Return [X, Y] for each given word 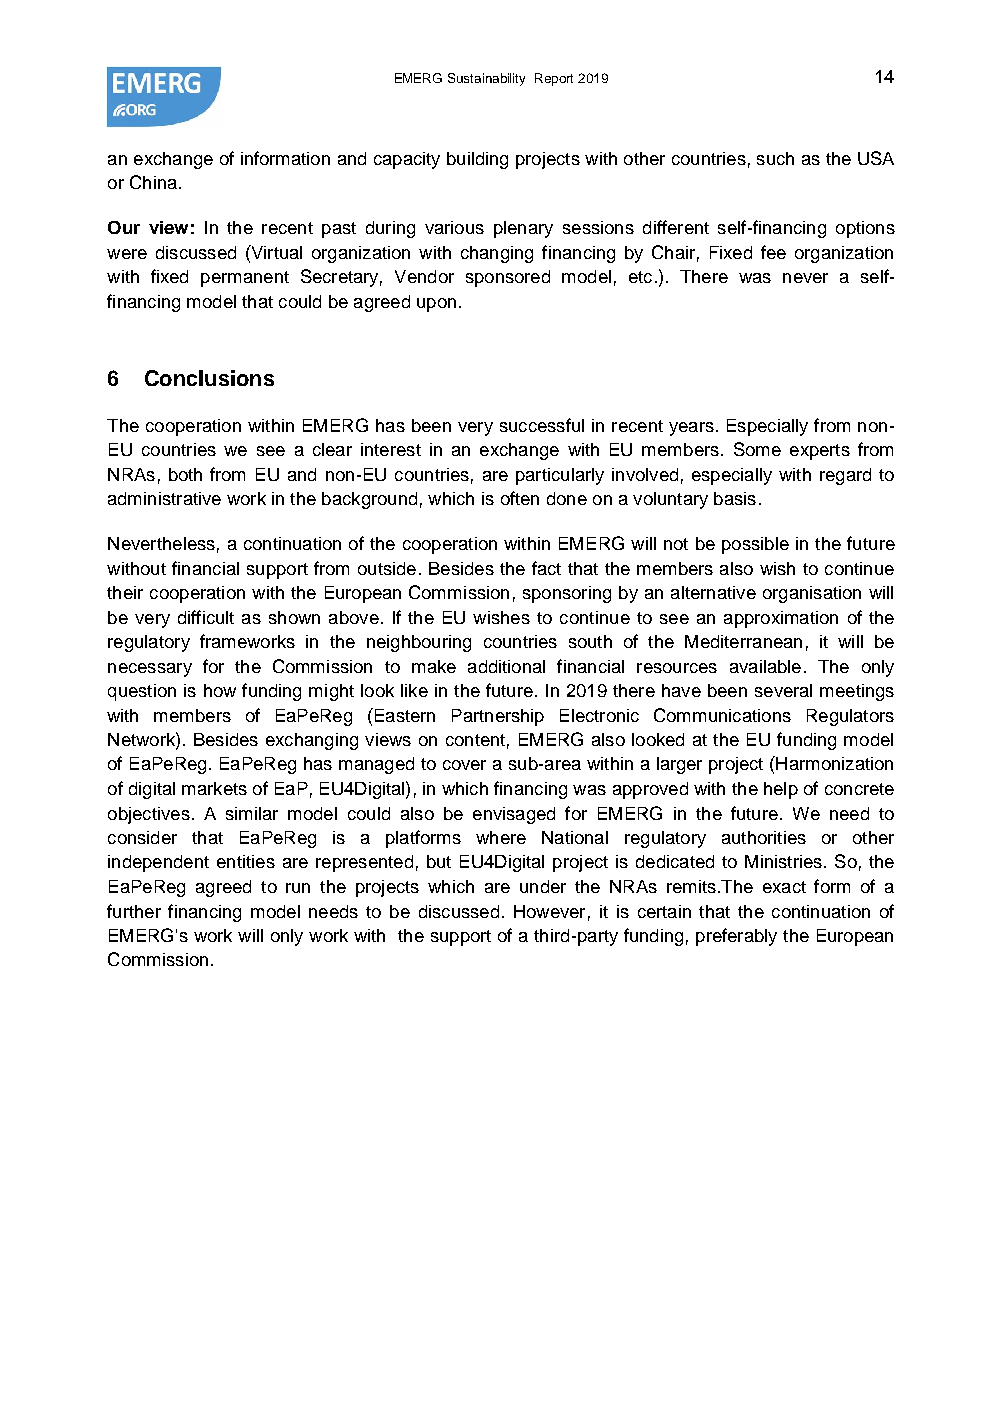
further [134, 911]
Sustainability [486, 79]
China [153, 182]
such [775, 158]
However [549, 911]
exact [784, 887]
